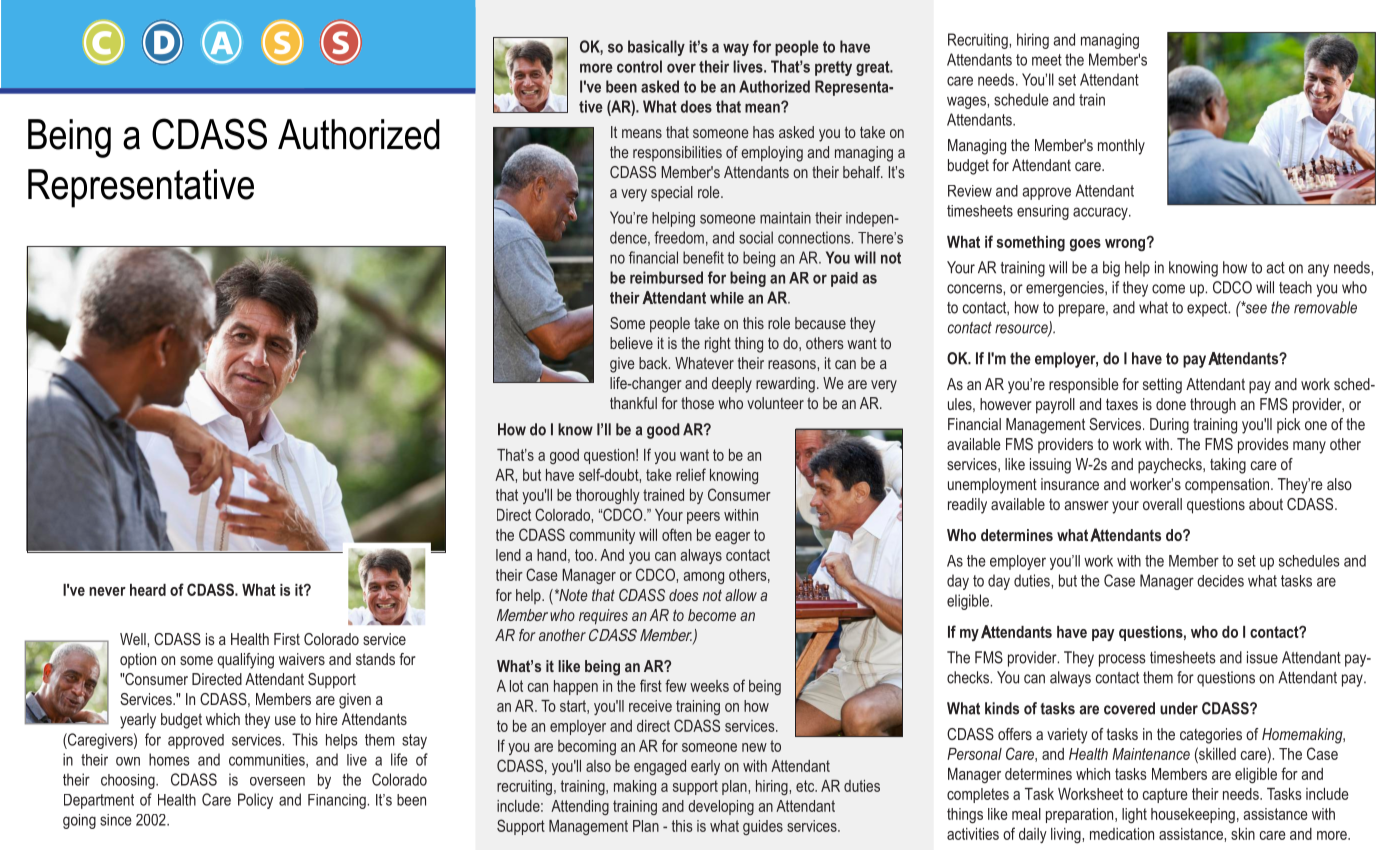 The image size is (1400, 850). Describe the element at coordinates (691, 474) in the document. I see `relief` at that location.
